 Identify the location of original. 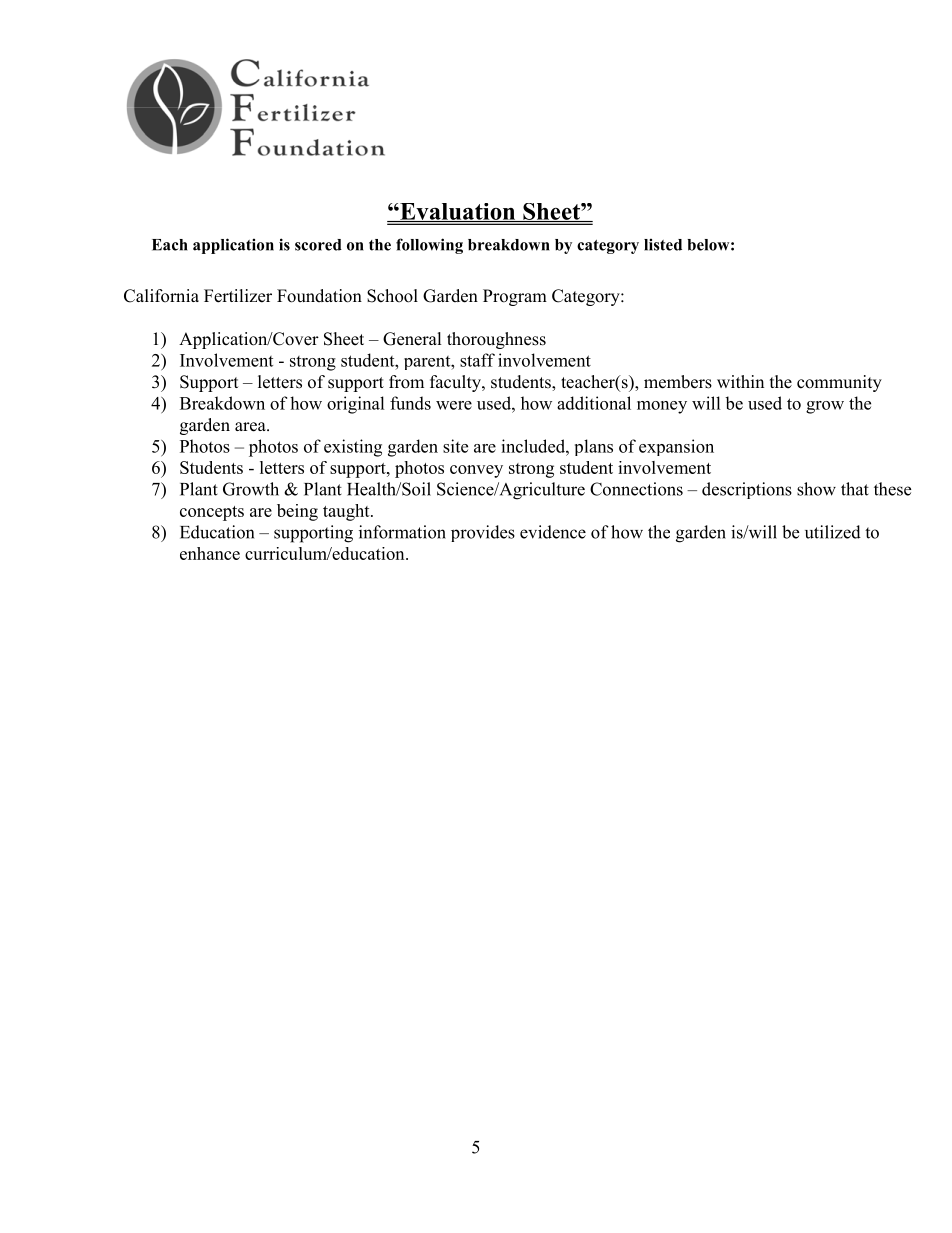
(356, 405).
